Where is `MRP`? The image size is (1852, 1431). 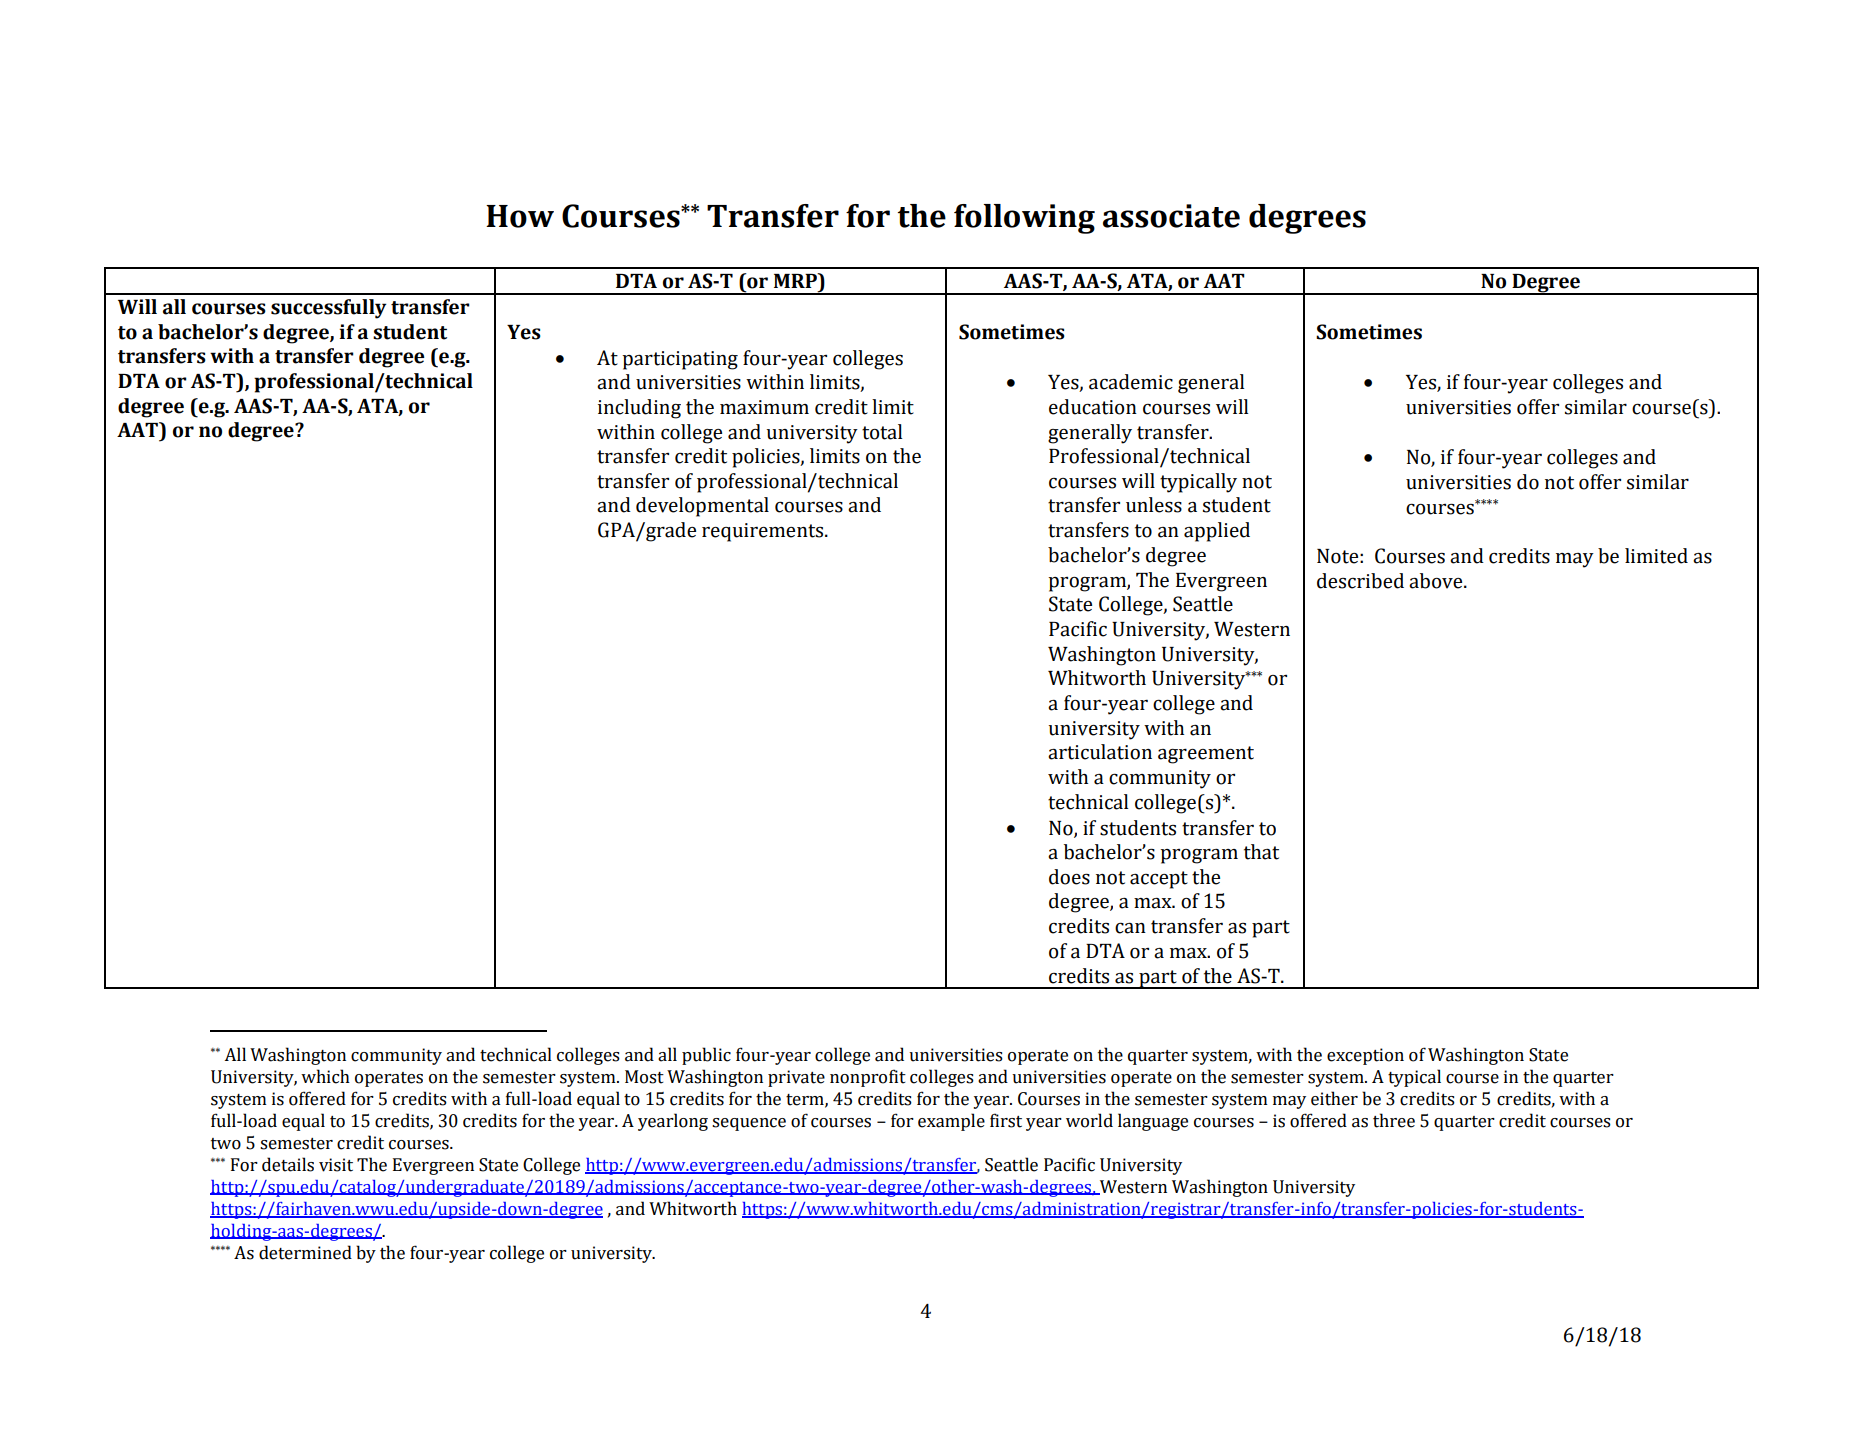 MRP is located at coordinates (796, 280).
